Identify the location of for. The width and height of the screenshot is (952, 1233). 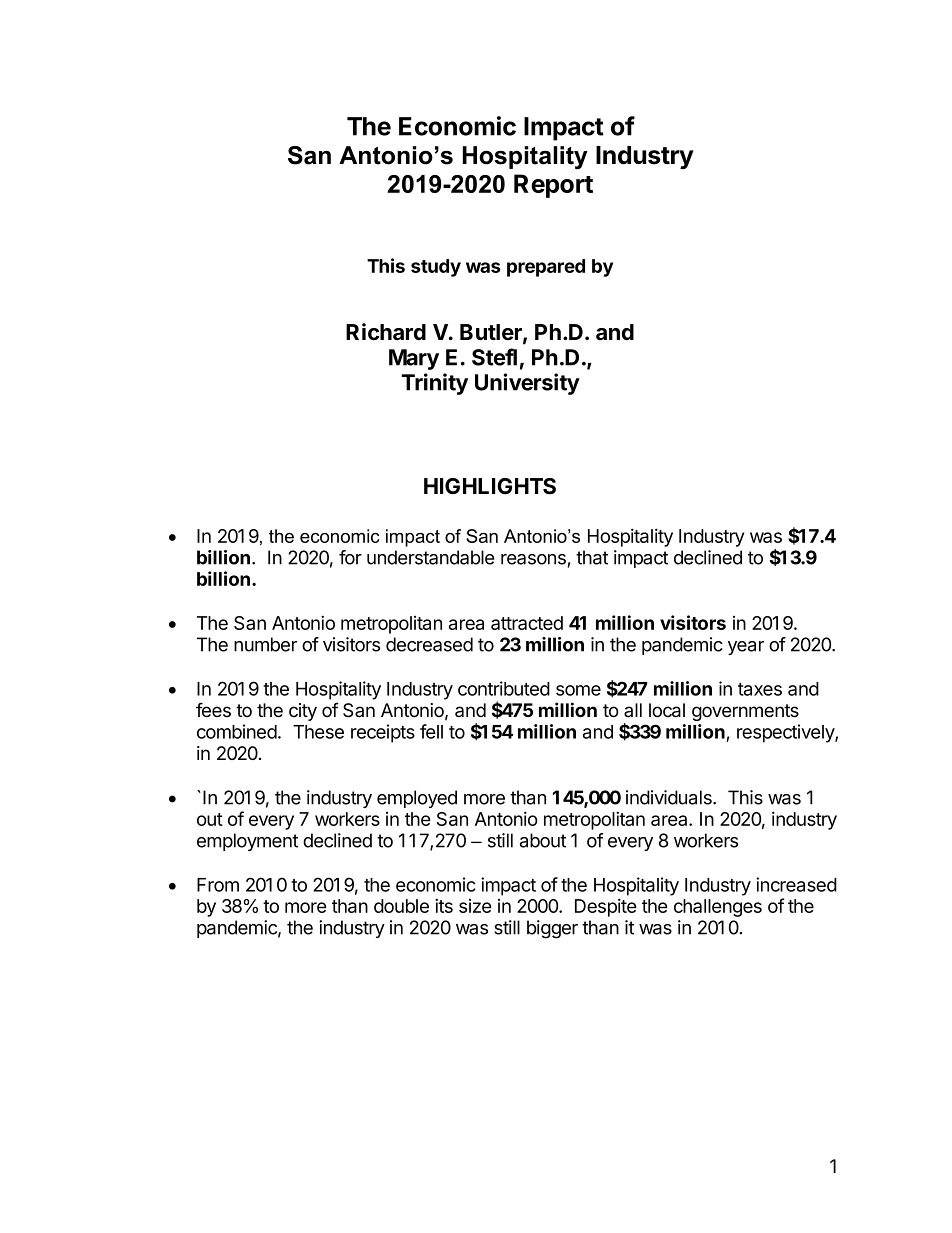
(350, 557).
